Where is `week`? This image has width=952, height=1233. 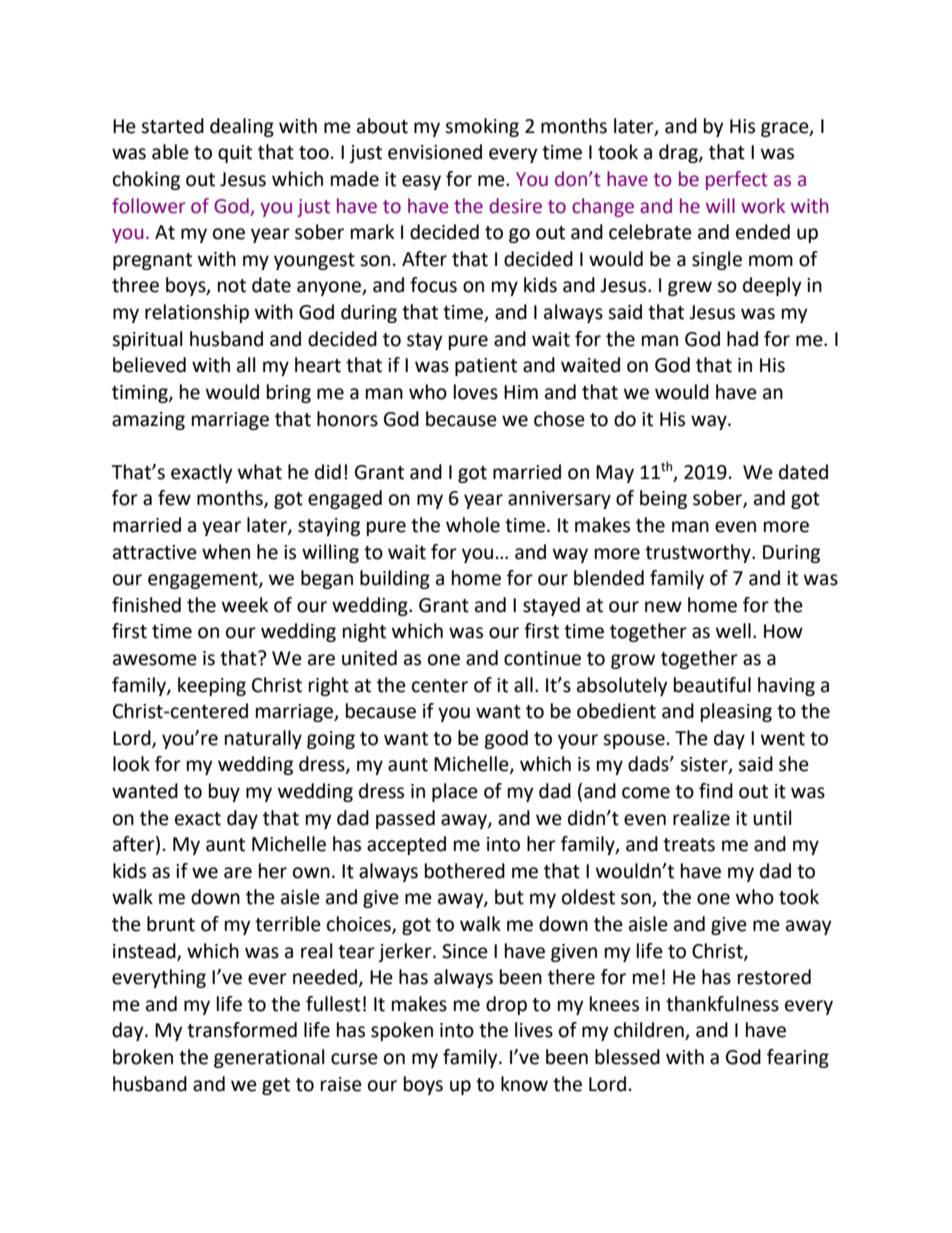
week is located at coordinates (245, 605).
